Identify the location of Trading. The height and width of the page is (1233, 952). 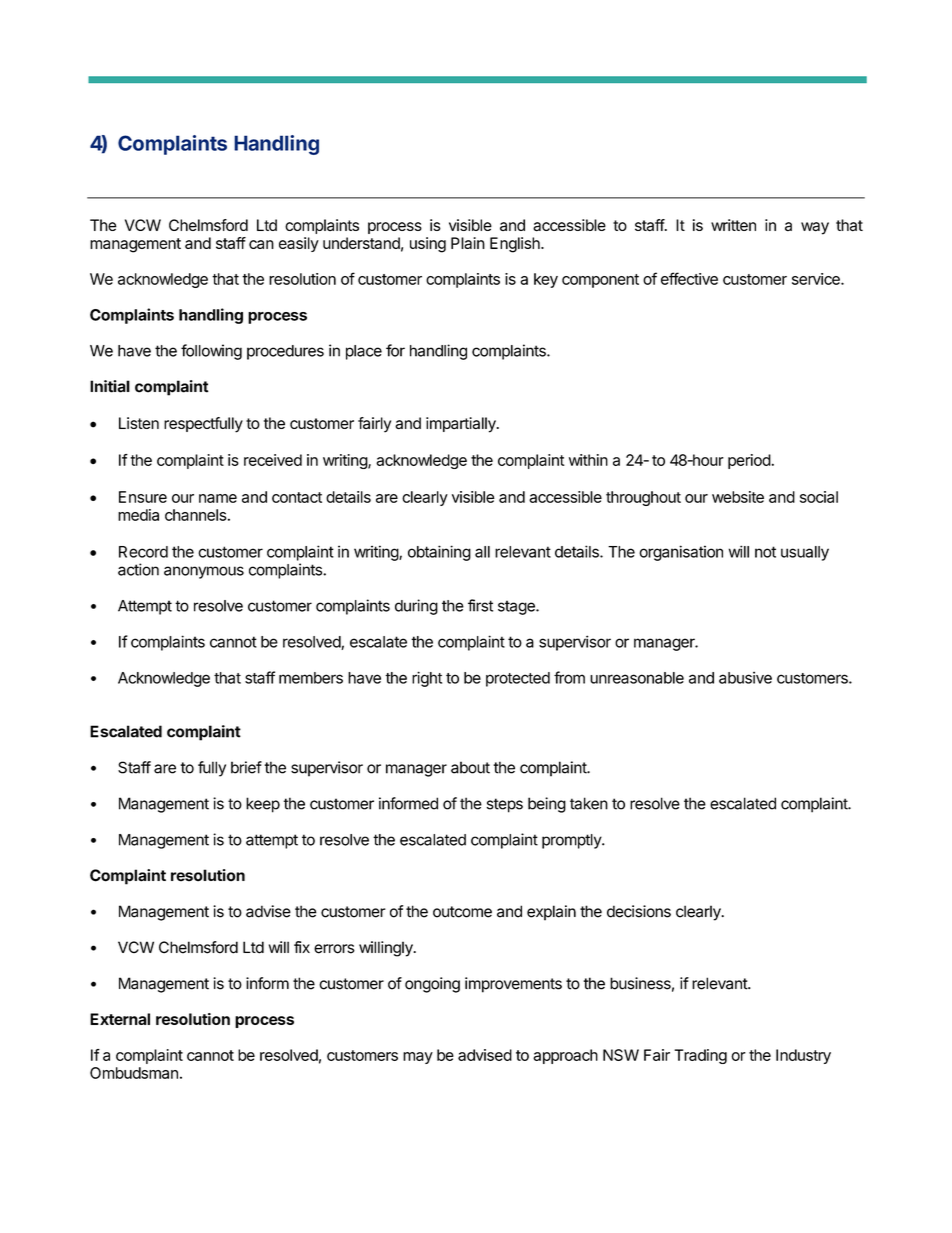
(700, 1056).
